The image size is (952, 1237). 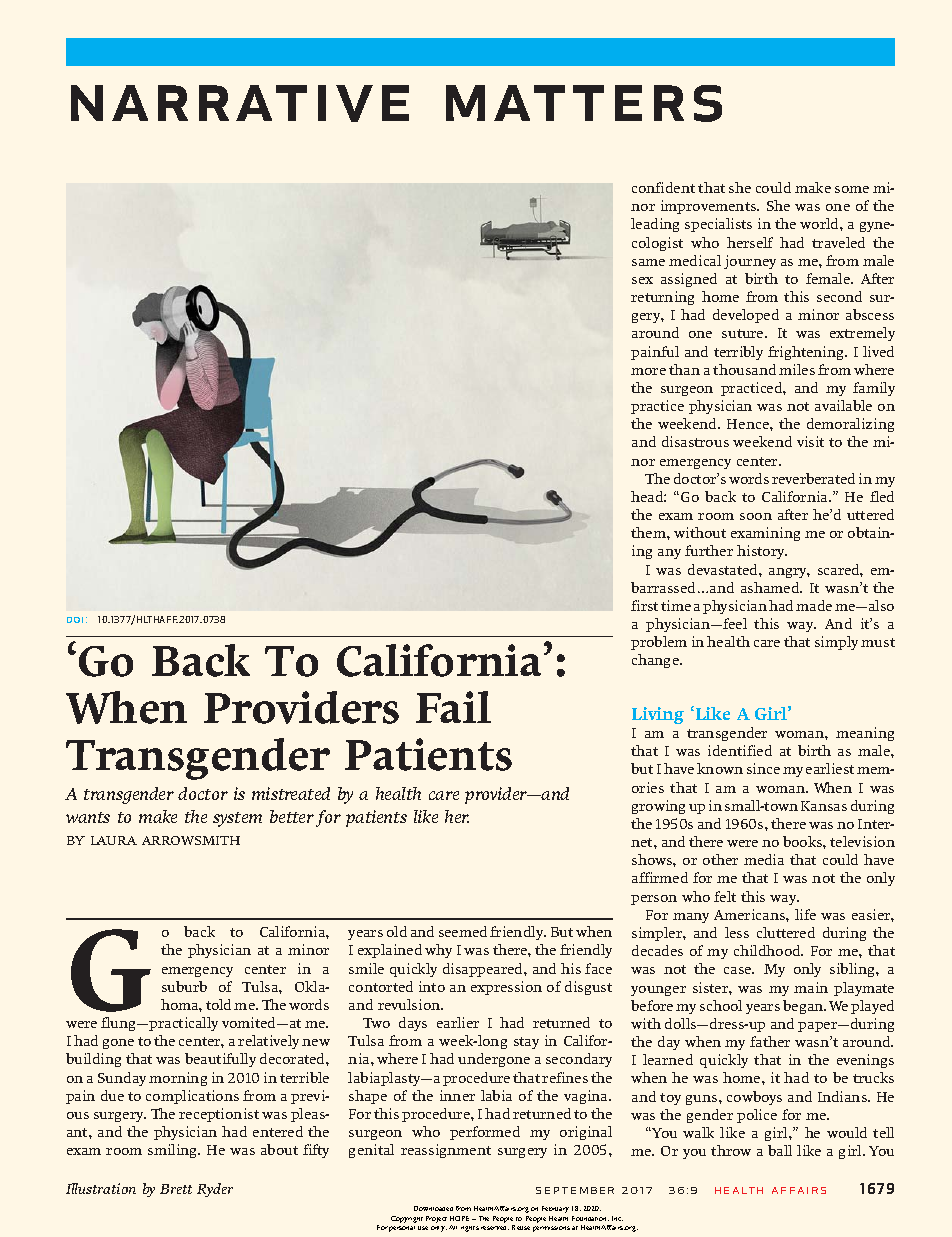 What do you see at coordinates (240, 103) in the screenshot?
I see `Narrative` at bounding box center [240, 103].
